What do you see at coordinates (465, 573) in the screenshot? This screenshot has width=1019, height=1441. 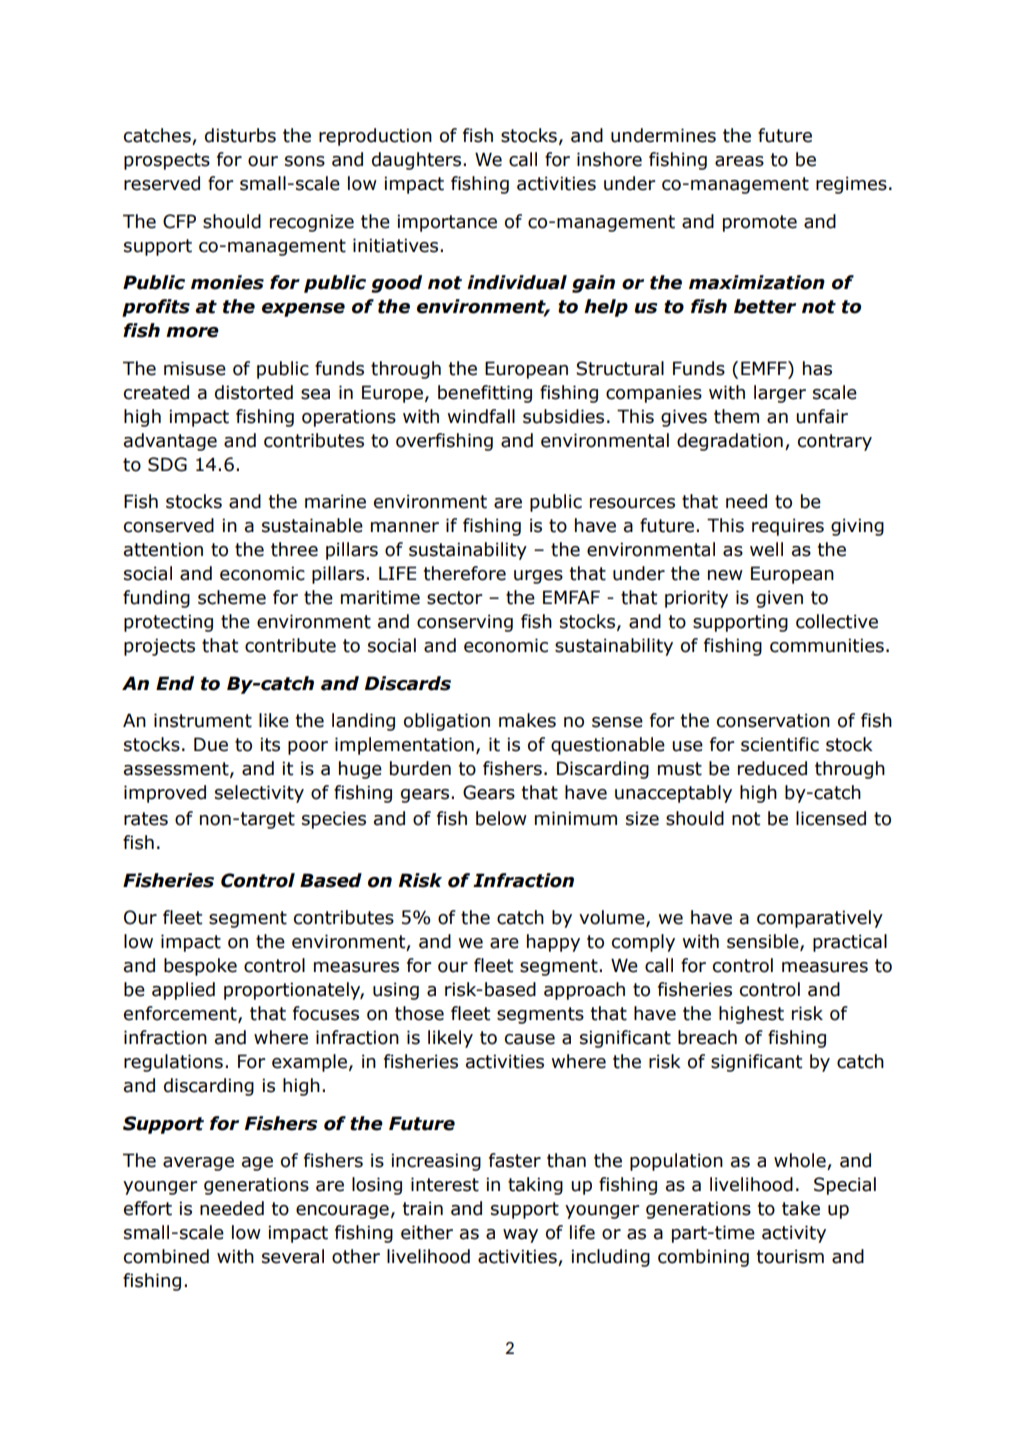 I see `therefore` at bounding box center [465, 573].
